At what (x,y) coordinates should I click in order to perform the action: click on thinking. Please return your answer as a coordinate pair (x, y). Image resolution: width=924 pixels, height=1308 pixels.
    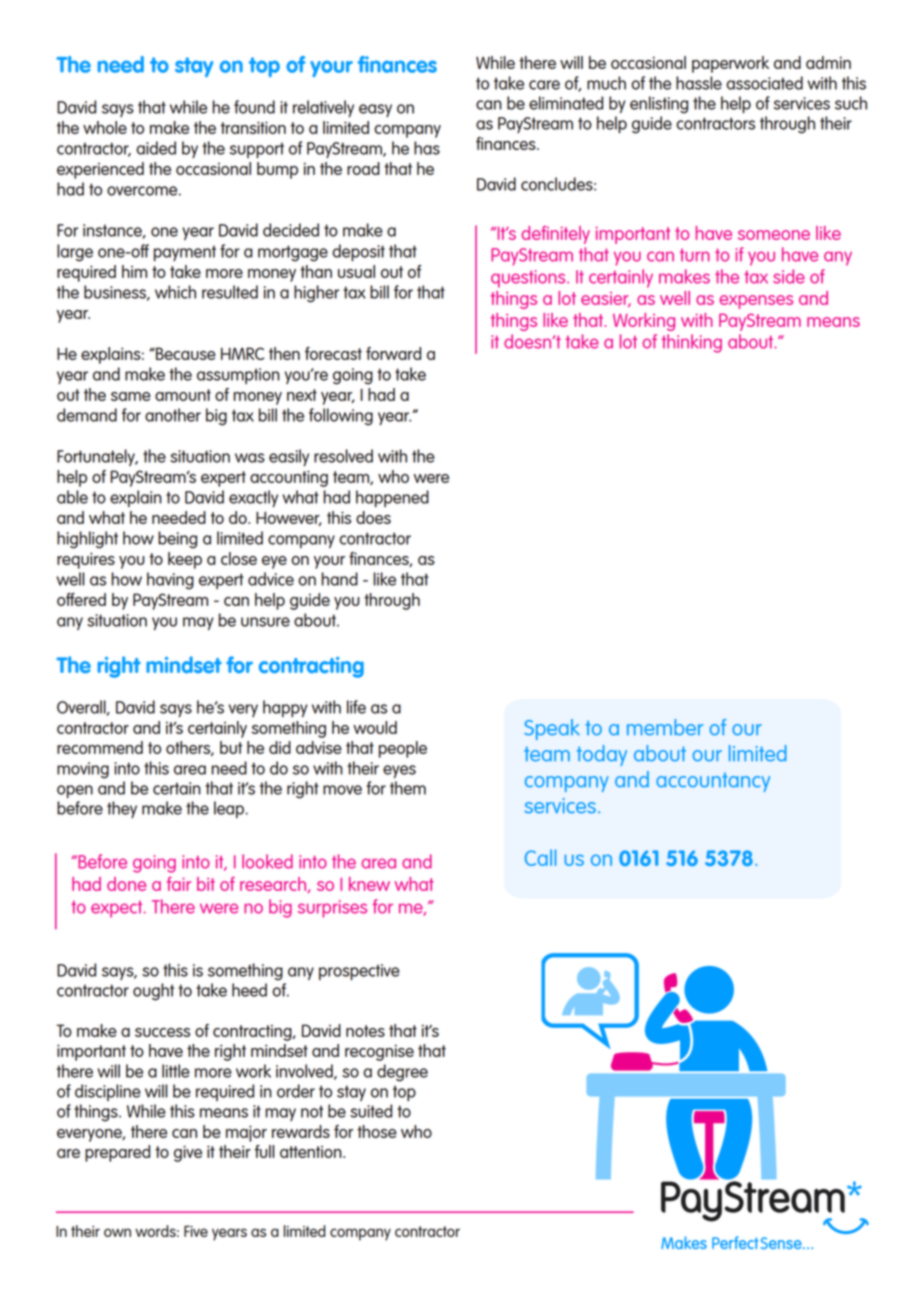
    Looking at the image, I should click on (692, 343).
